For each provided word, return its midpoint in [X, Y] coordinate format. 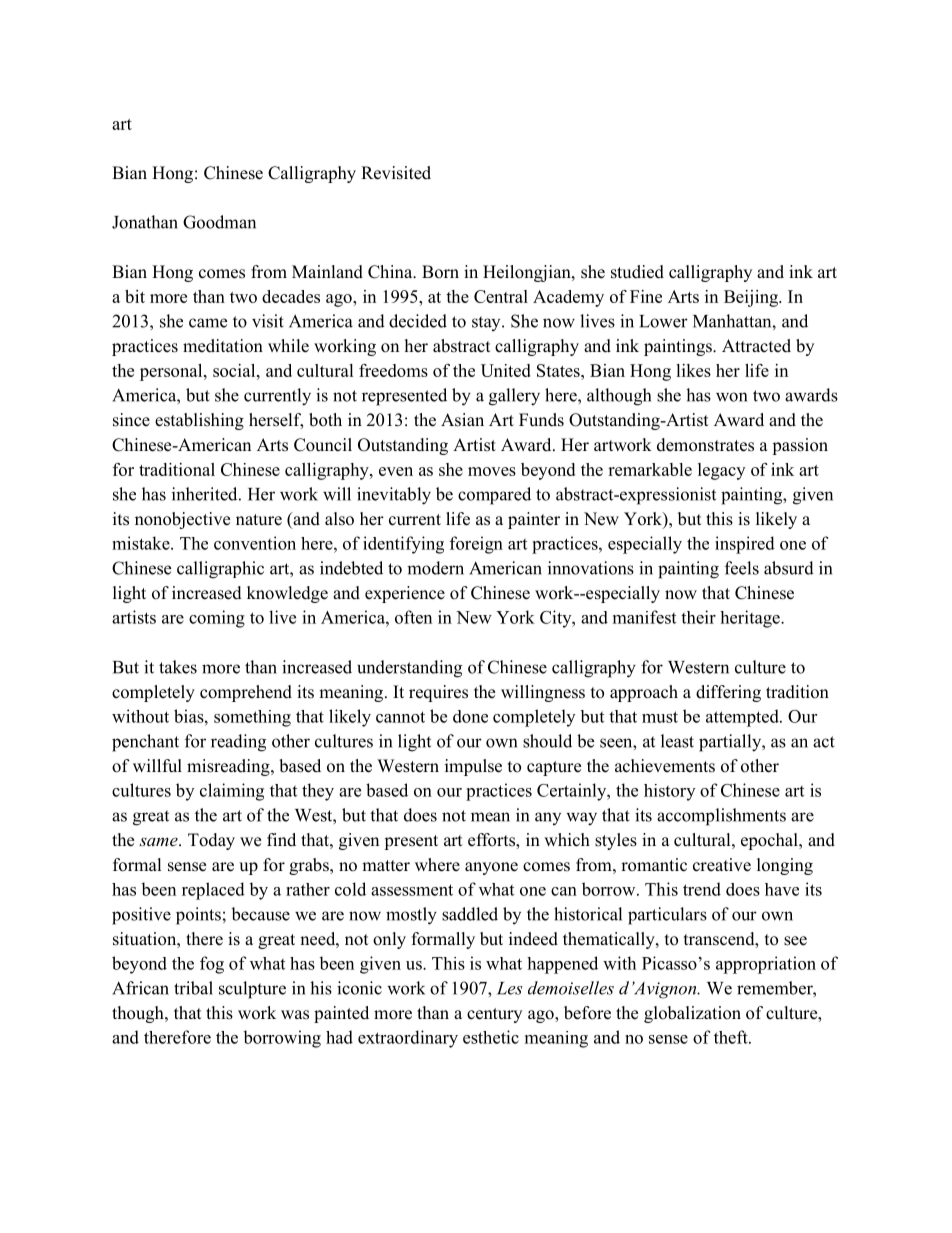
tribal [193, 988]
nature [259, 520]
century [494, 1015]
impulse [473, 767]
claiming [232, 792]
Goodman [219, 222]
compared [494, 496]
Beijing [752, 298]
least [677, 741]
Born [440, 272]
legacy [721, 471]
